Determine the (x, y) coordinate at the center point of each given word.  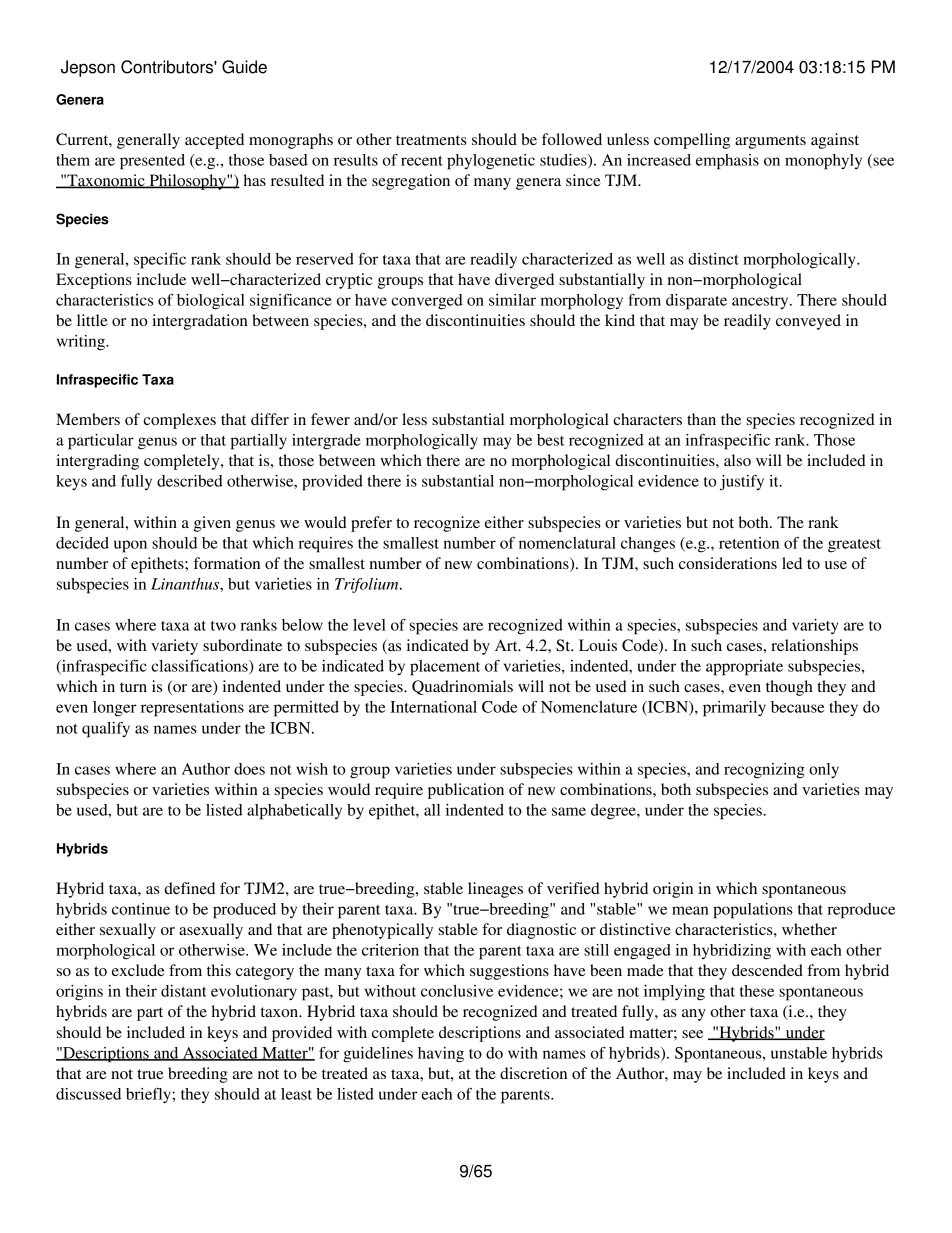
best (550, 440)
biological (211, 302)
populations (753, 911)
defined (189, 888)
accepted (214, 141)
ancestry (761, 302)
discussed (88, 1094)
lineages (495, 890)
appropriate (744, 668)
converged (427, 302)
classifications (200, 667)
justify (742, 483)
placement (445, 668)
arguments (770, 142)
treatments (431, 140)
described (190, 481)
